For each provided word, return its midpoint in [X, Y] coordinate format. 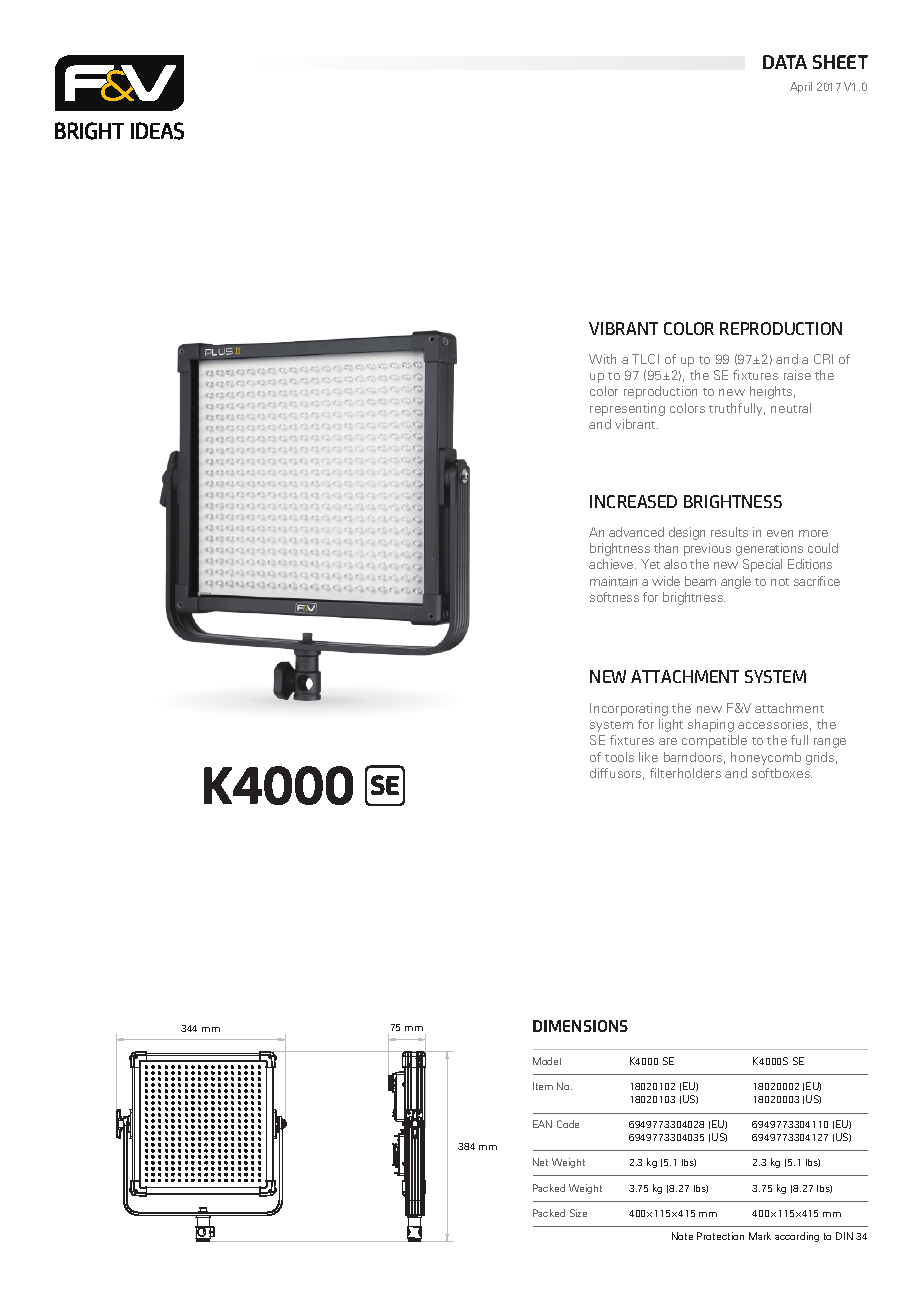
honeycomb [766, 758]
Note [682, 1236]
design [687, 533]
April [801, 87]
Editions [810, 564]
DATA [785, 62]
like [648, 757]
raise [797, 375]
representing [627, 409]
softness [614, 597]
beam [700, 581]
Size [578, 1213]
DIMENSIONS [580, 1026]
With [602, 359]
